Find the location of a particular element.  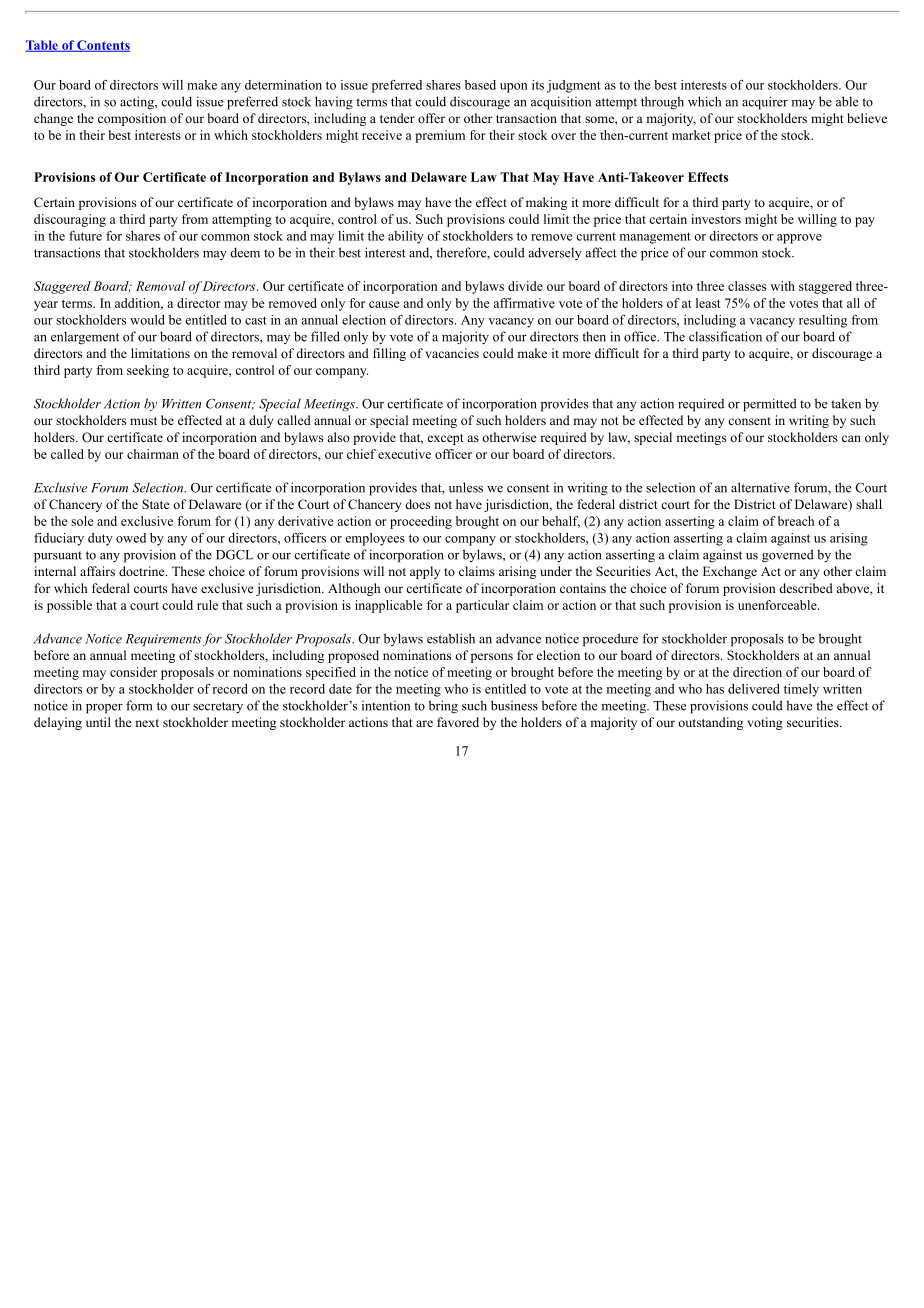

based is located at coordinates (480, 85).
